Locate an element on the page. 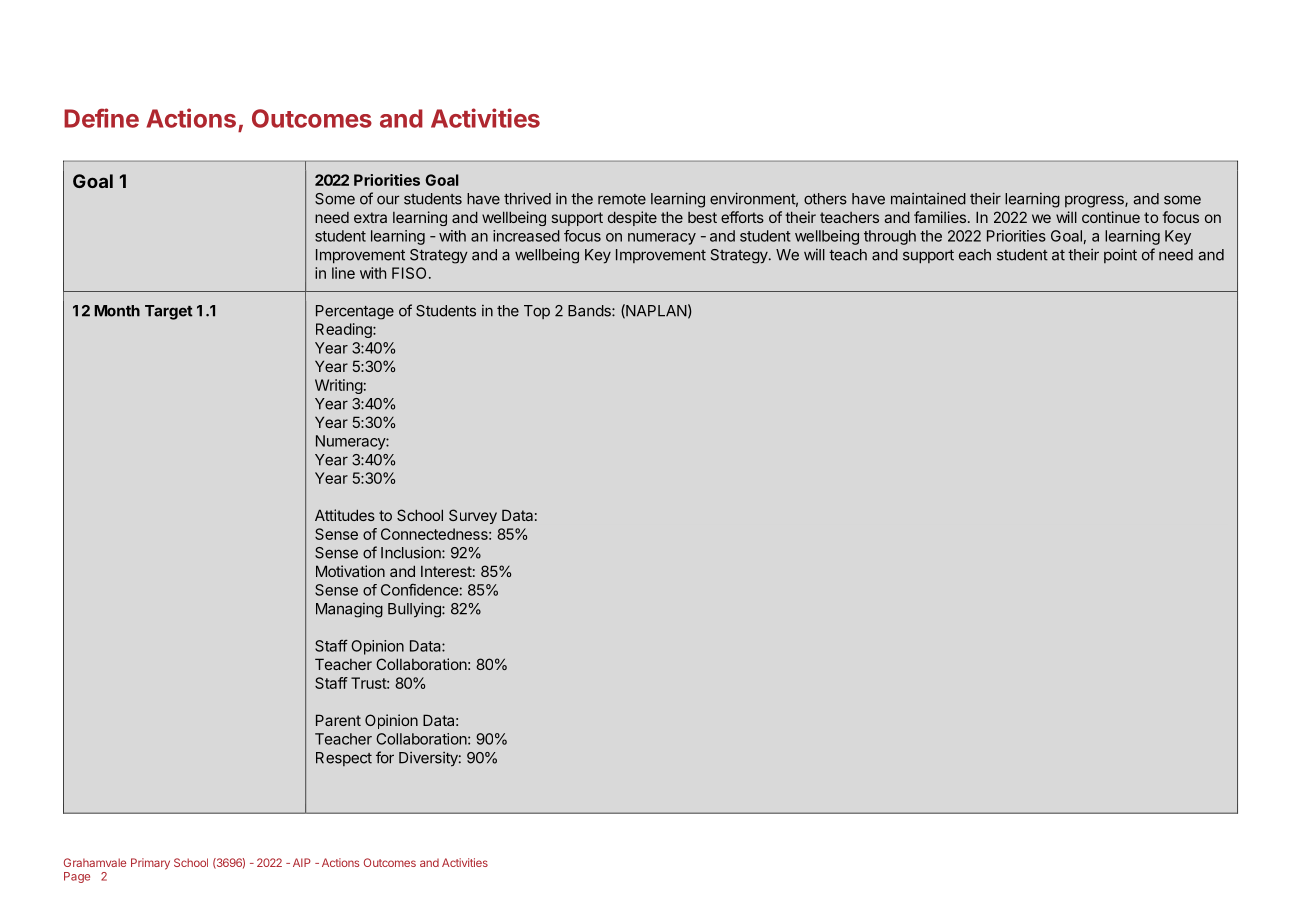 The height and width of the image is (924, 1308). maintained is located at coordinates (928, 199).
